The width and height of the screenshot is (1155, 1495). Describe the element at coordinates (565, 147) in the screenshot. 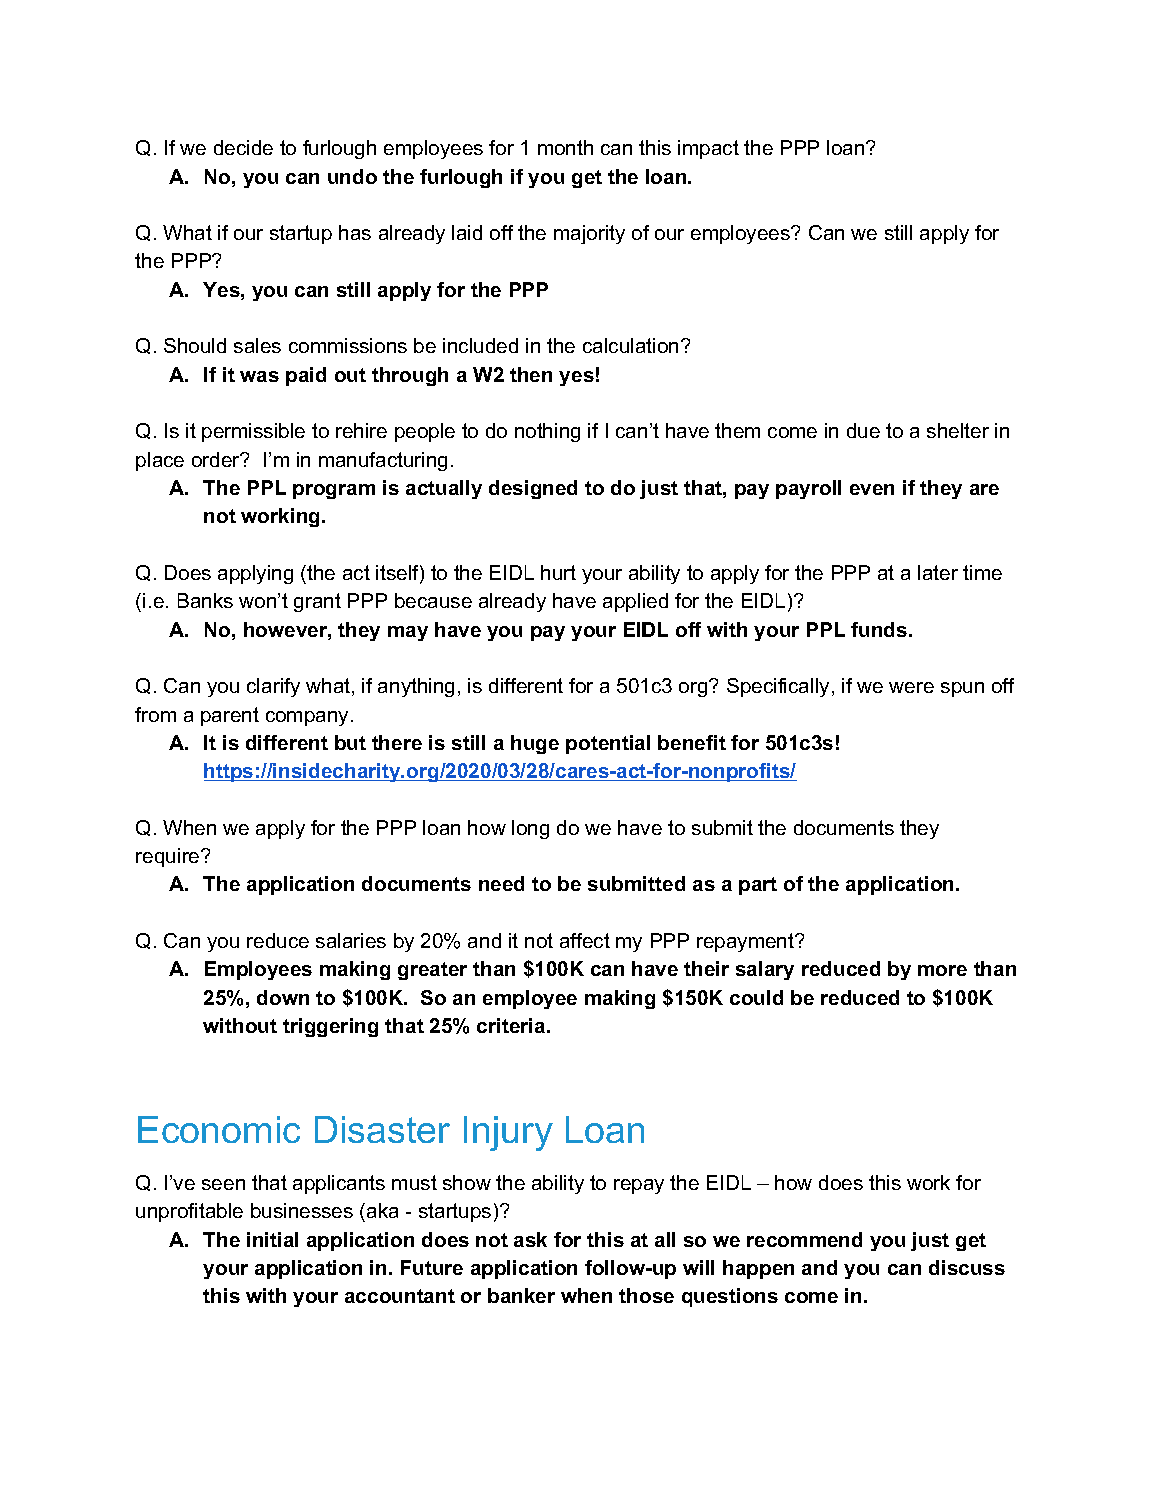

I see `month` at that location.
